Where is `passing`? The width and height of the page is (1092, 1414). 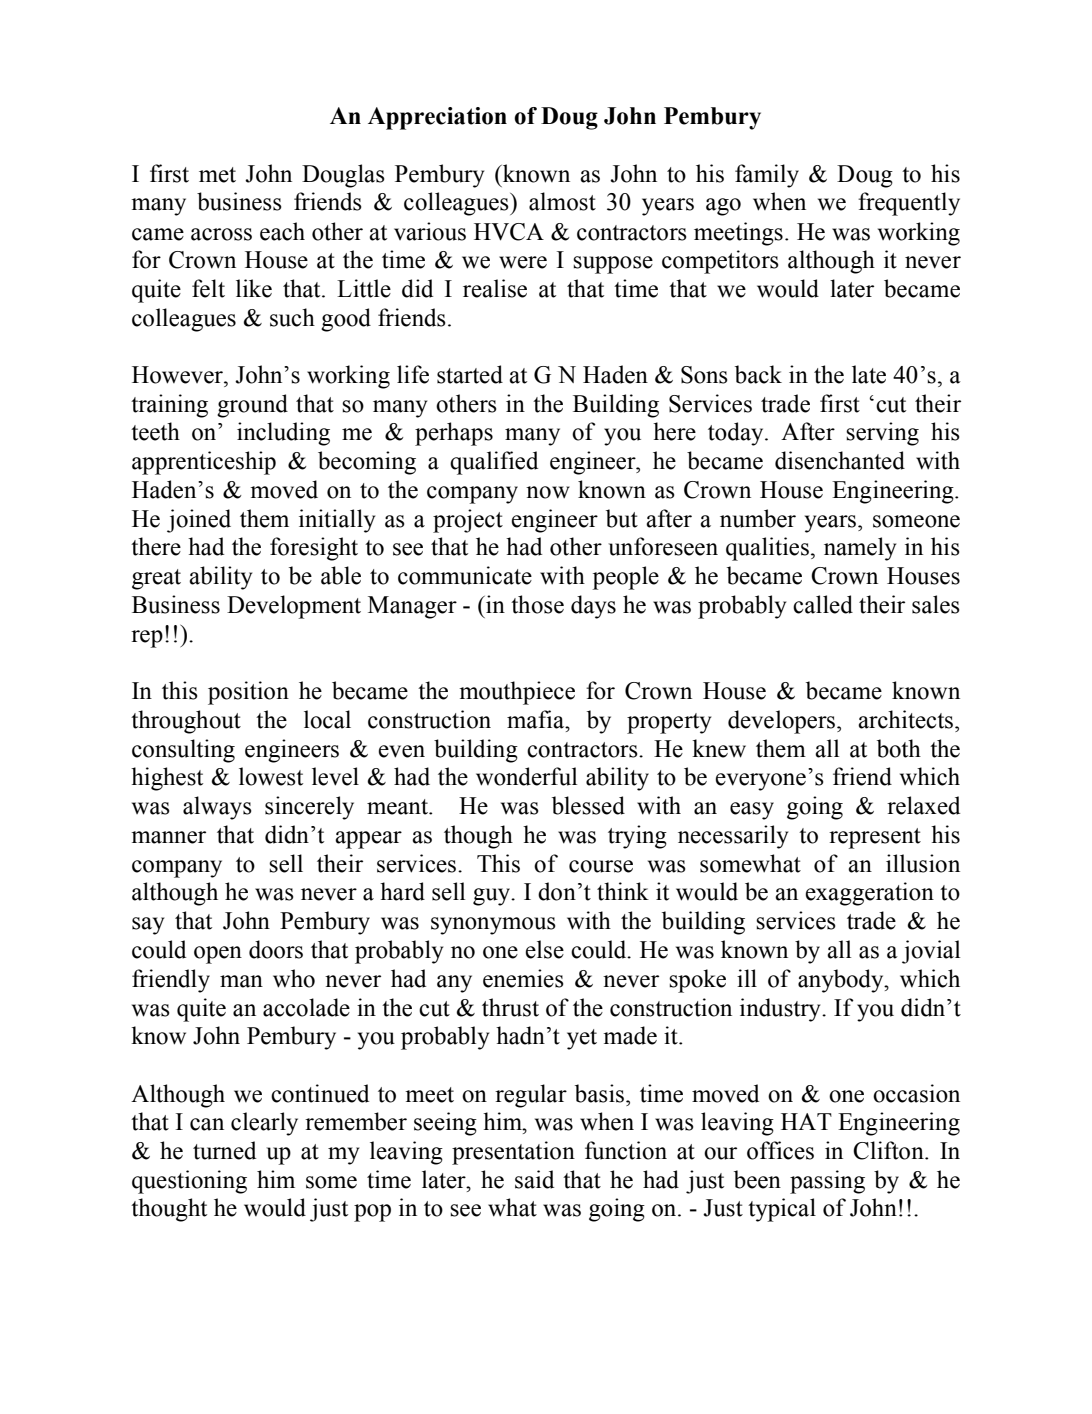
passing is located at coordinates (827, 1182).
